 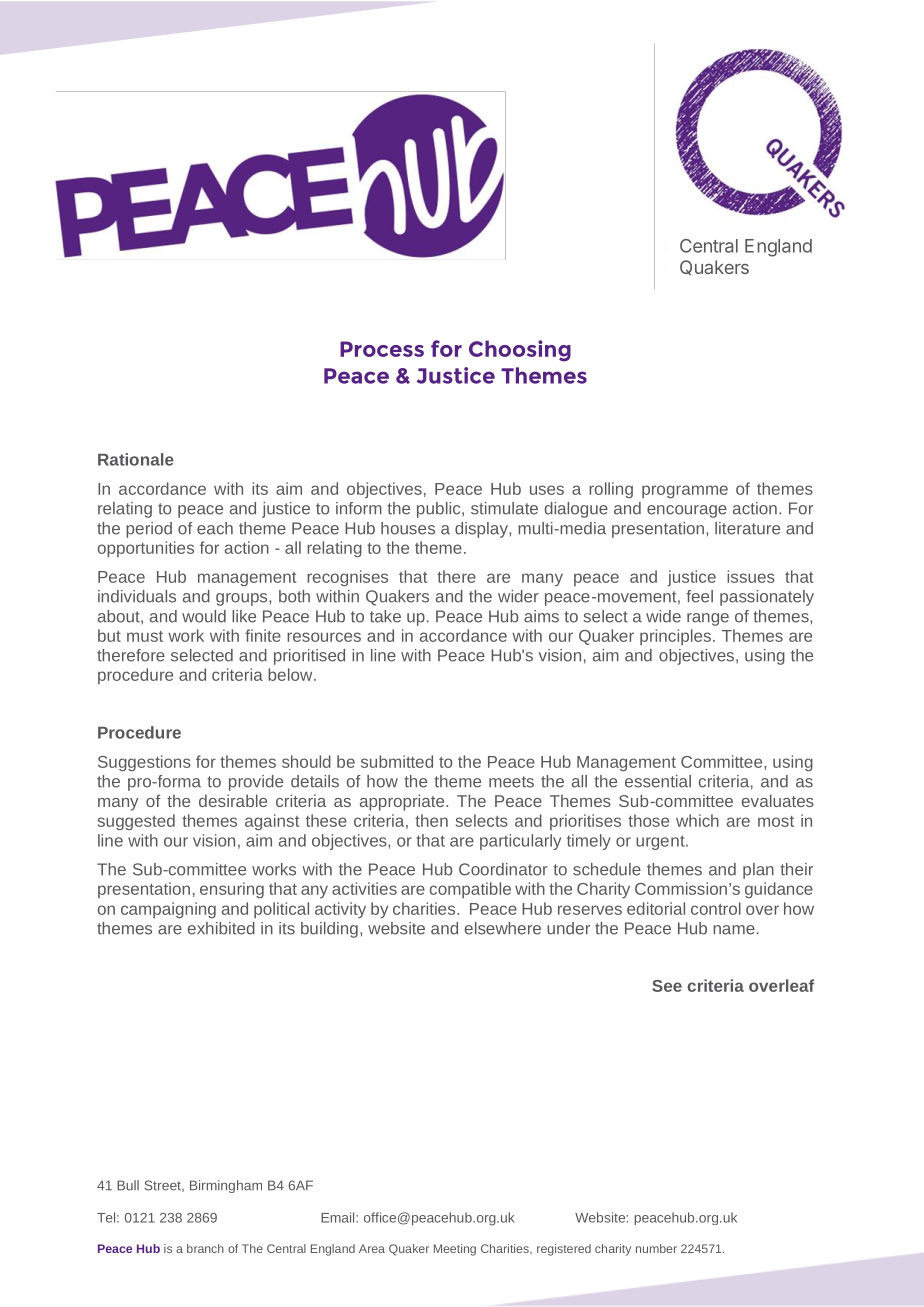 I want to click on then, so click(x=431, y=820).
